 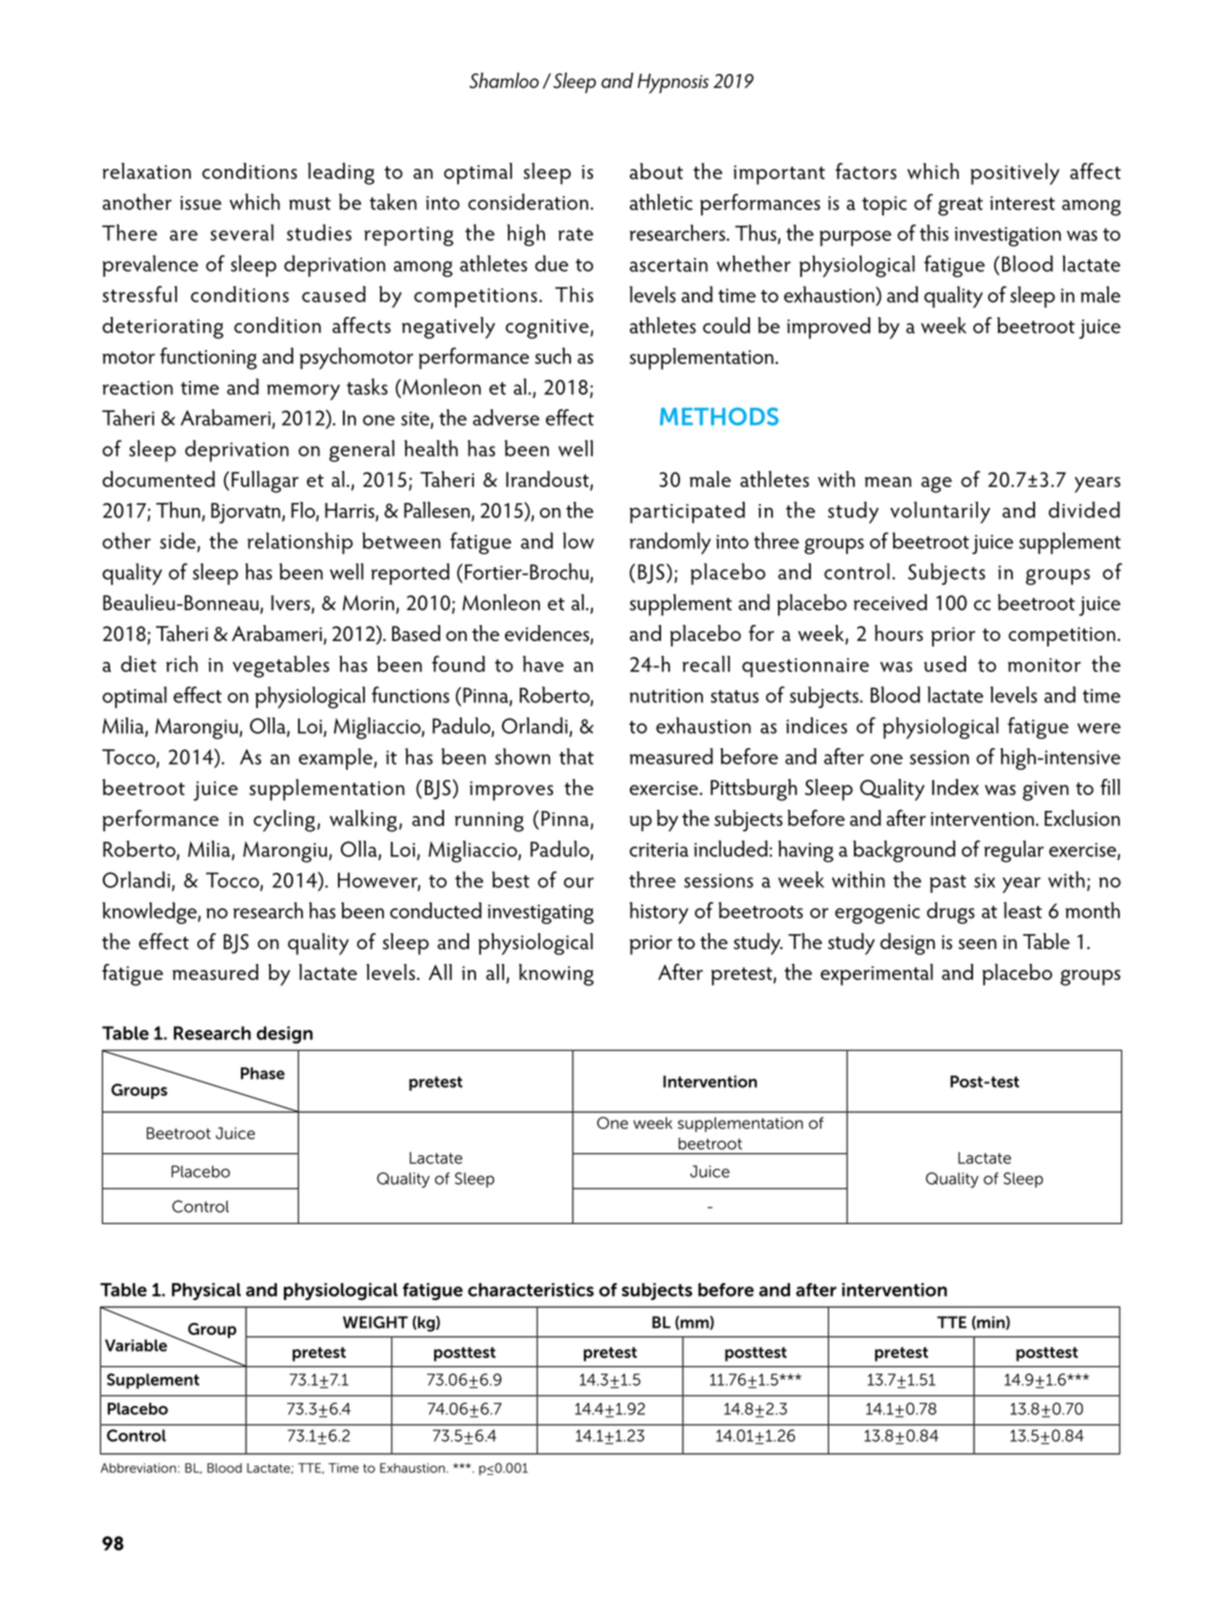 What do you see at coordinates (556, 975) in the image?
I see `knowing` at bounding box center [556, 975].
